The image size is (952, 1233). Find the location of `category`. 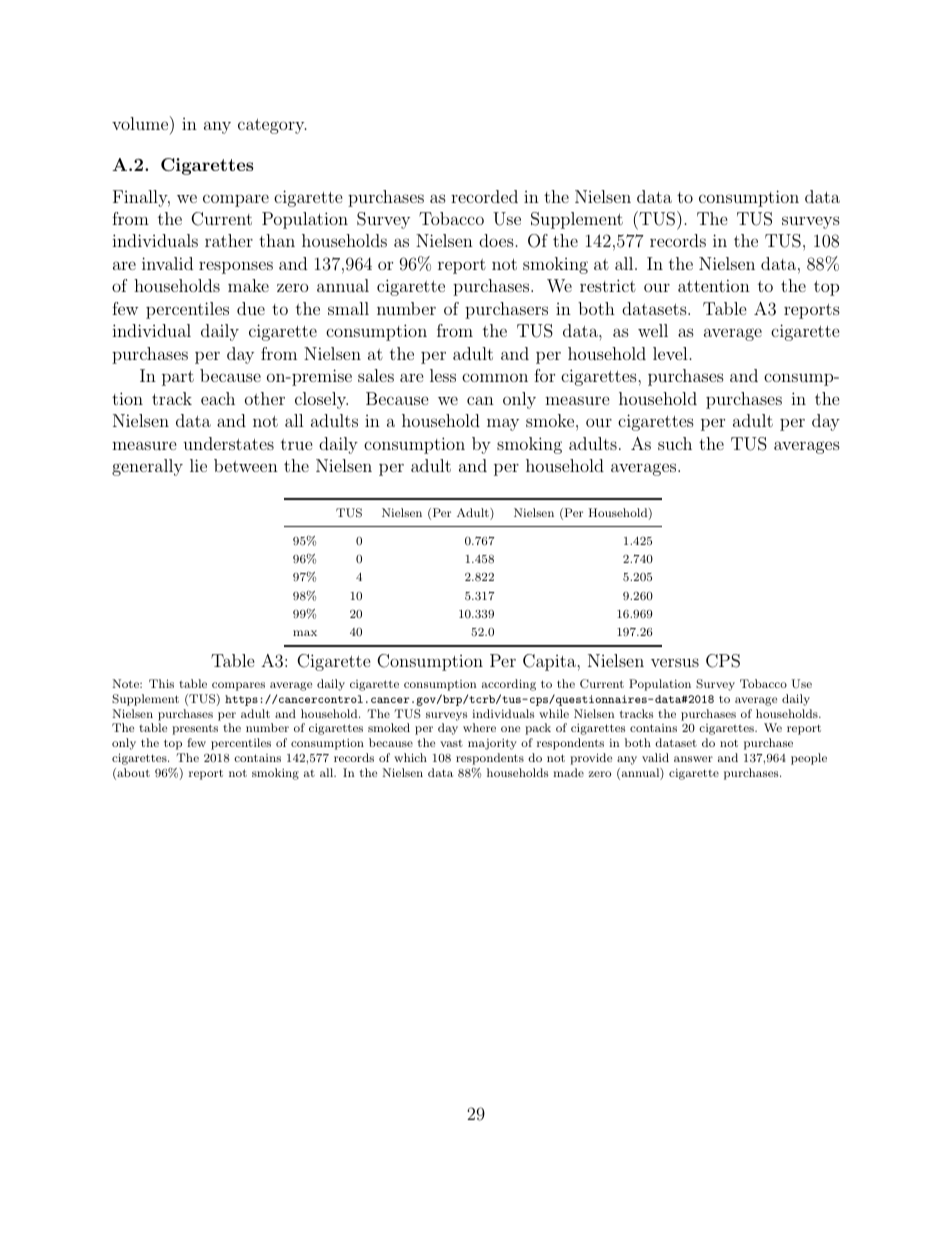

category is located at coordinates (272, 126).
